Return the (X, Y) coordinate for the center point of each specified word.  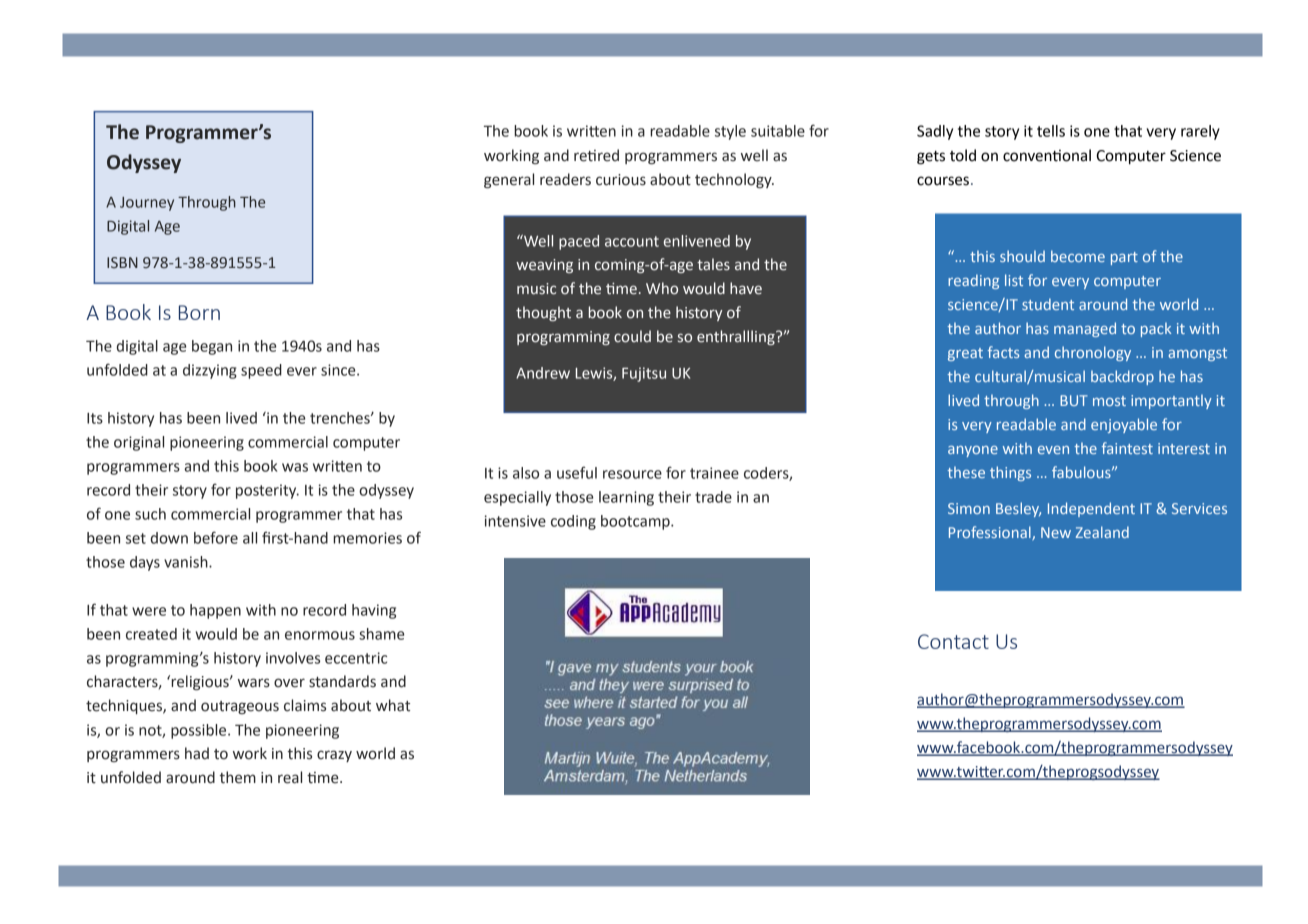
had (197, 753)
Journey (147, 204)
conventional (1047, 155)
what (393, 705)
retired (596, 155)
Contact (953, 641)
